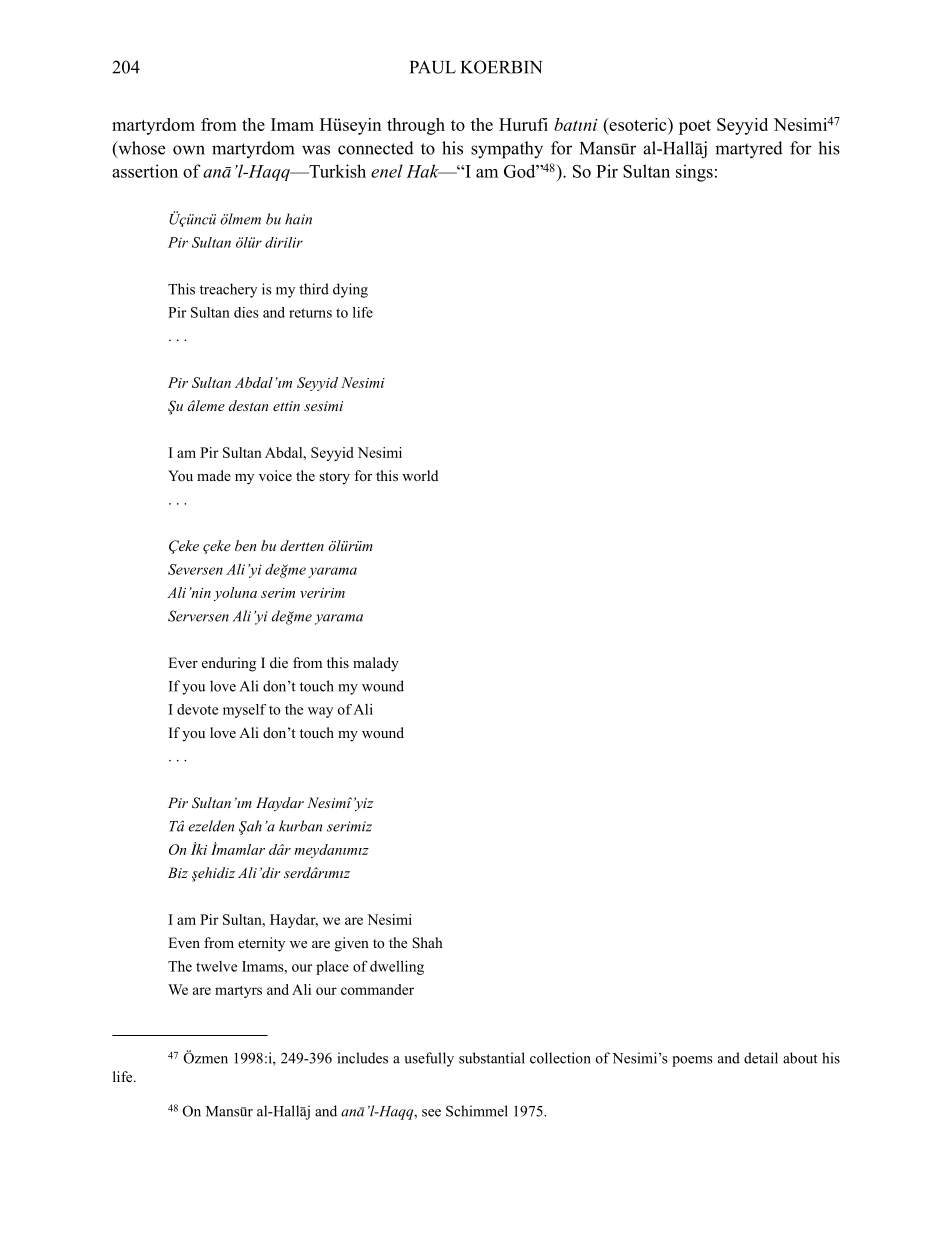  I want to click on dying, so click(350, 290).
